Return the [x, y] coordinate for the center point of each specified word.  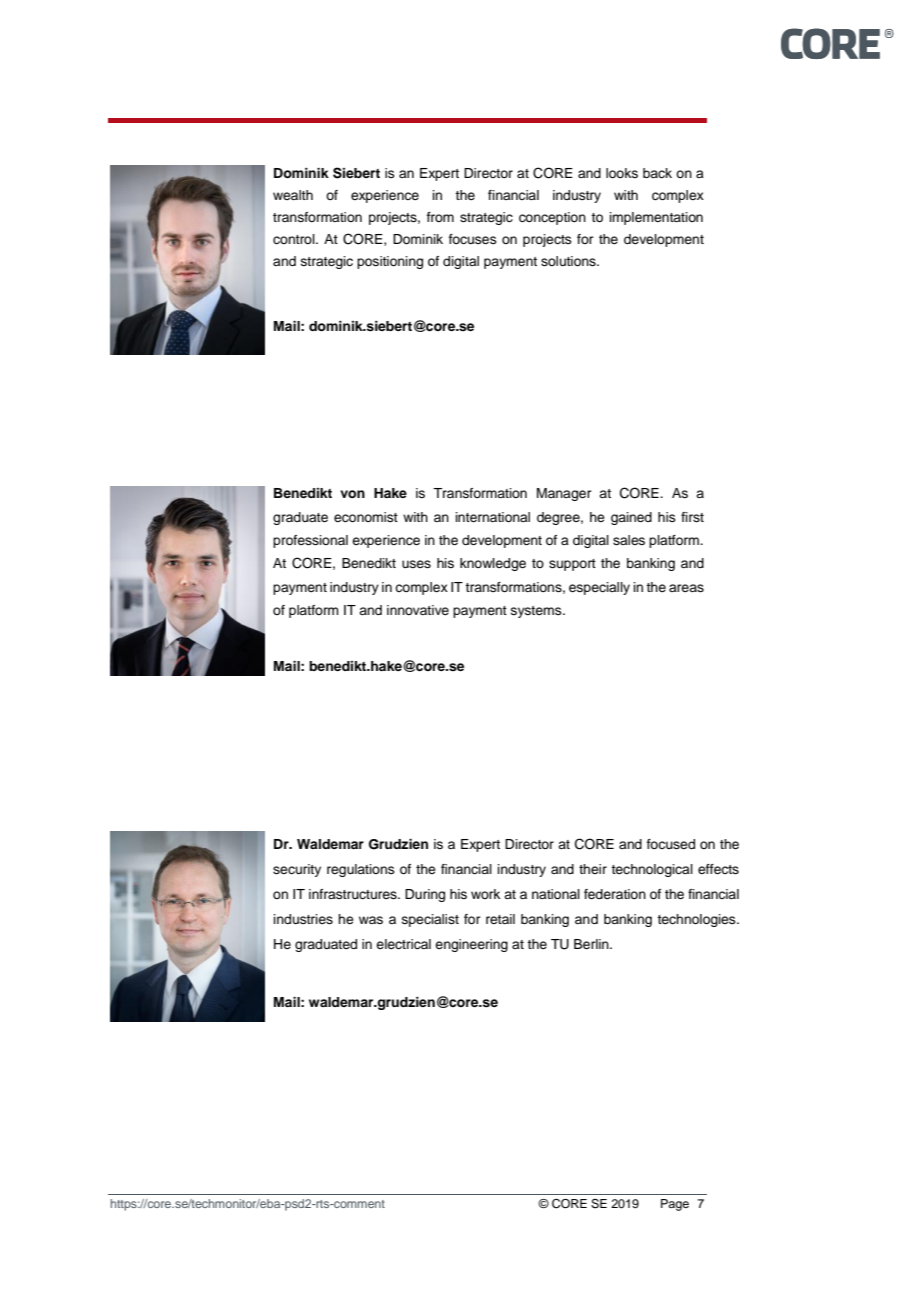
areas [686, 588]
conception [552, 218]
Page [675, 1205]
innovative [418, 610]
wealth [293, 195]
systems [537, 612]
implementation [656, 218]
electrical [403, 944]
